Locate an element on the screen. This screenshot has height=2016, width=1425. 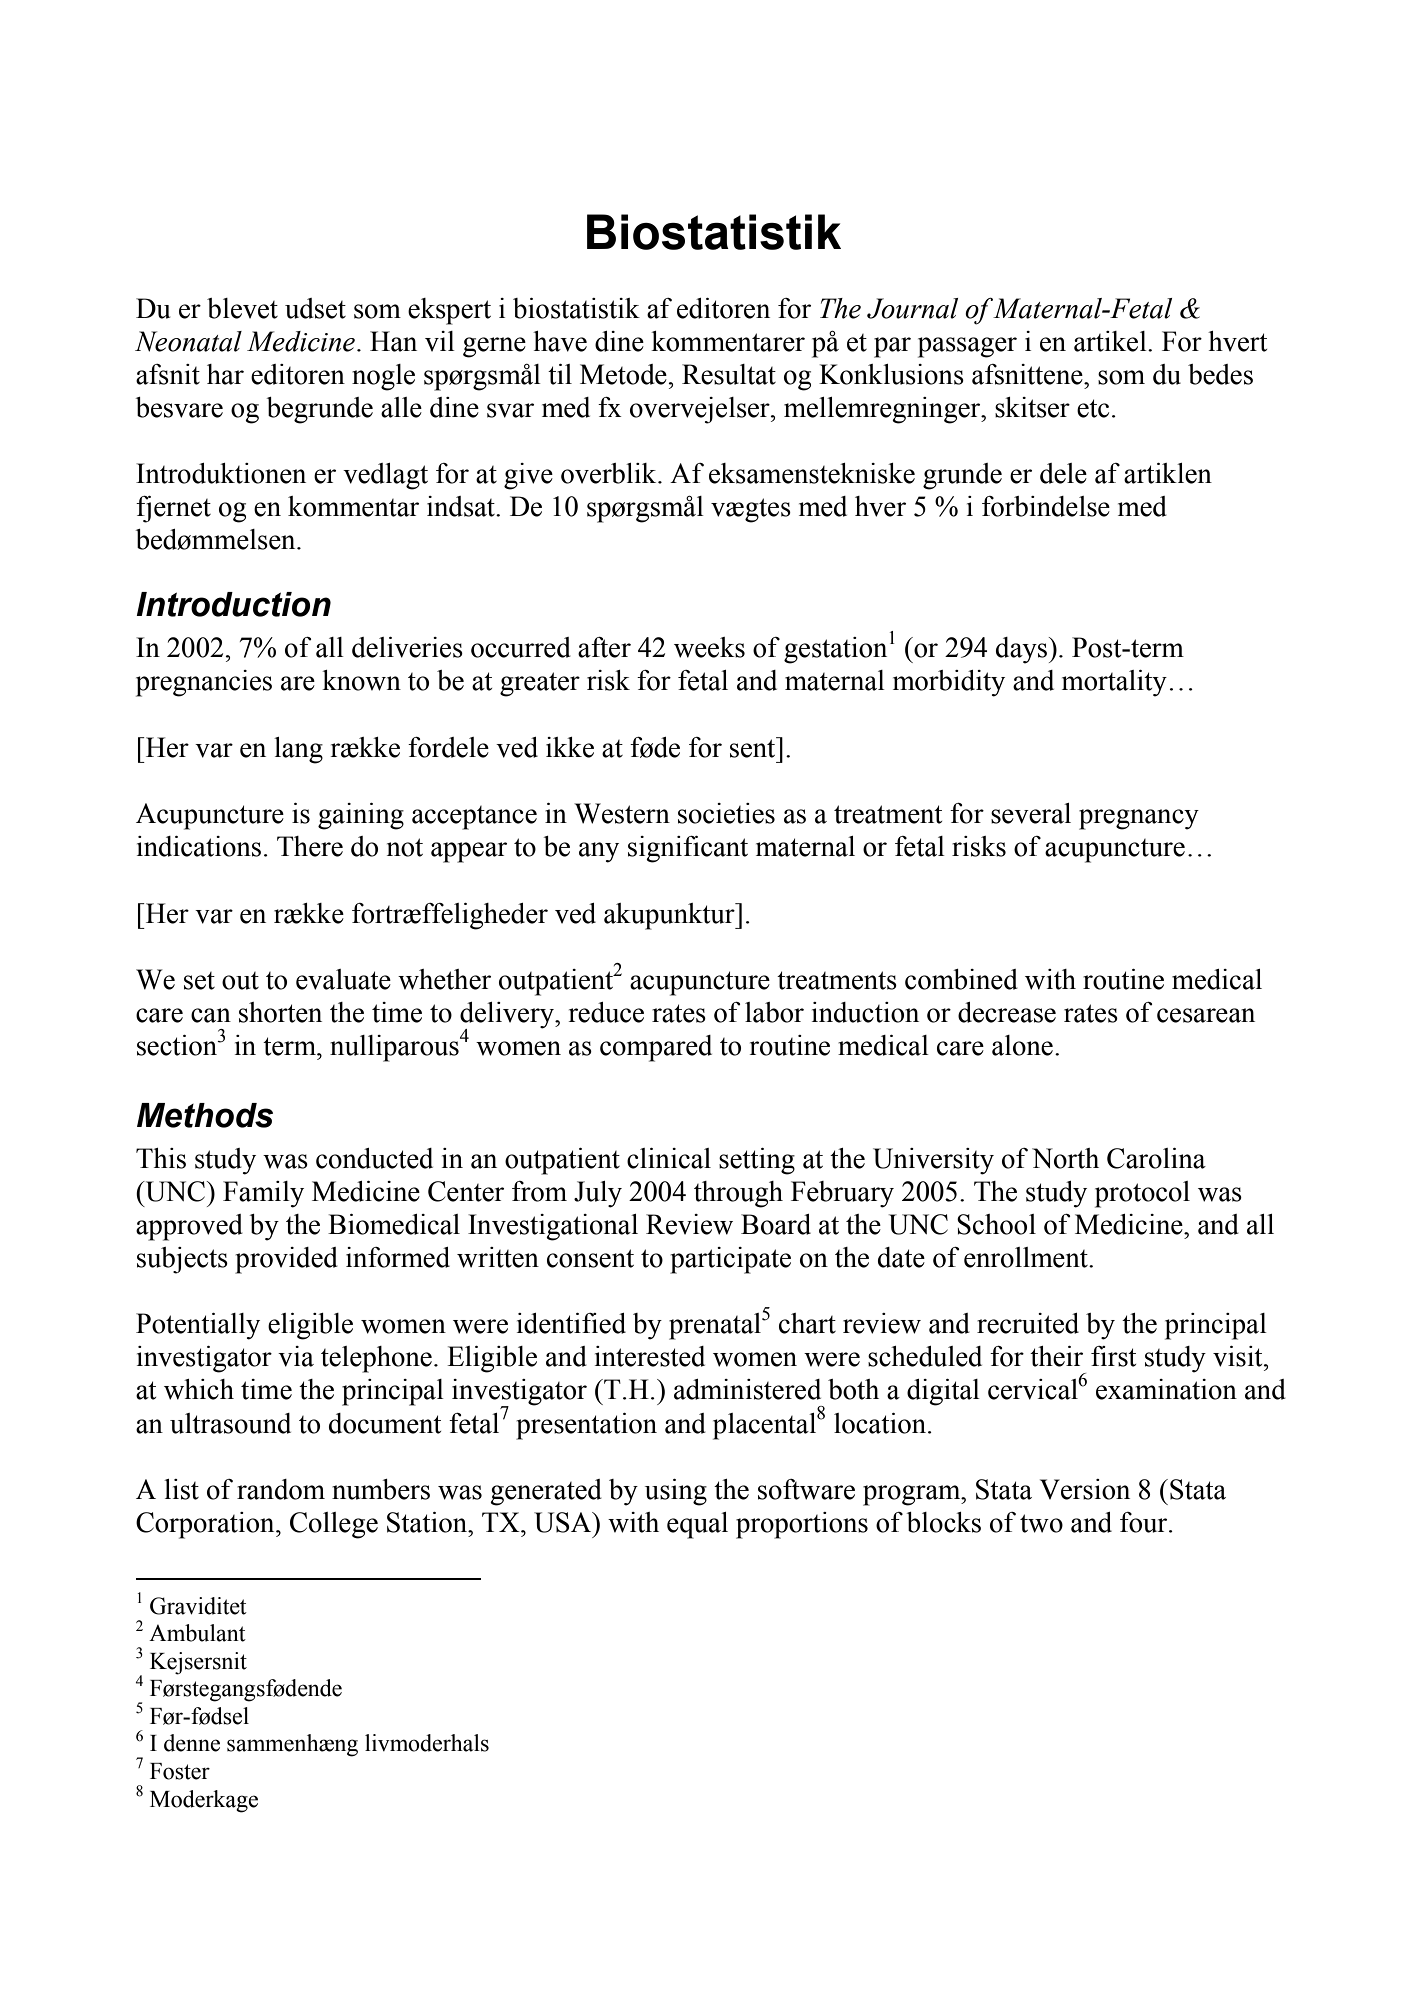
denne is located at coordinates (192, 1743).
